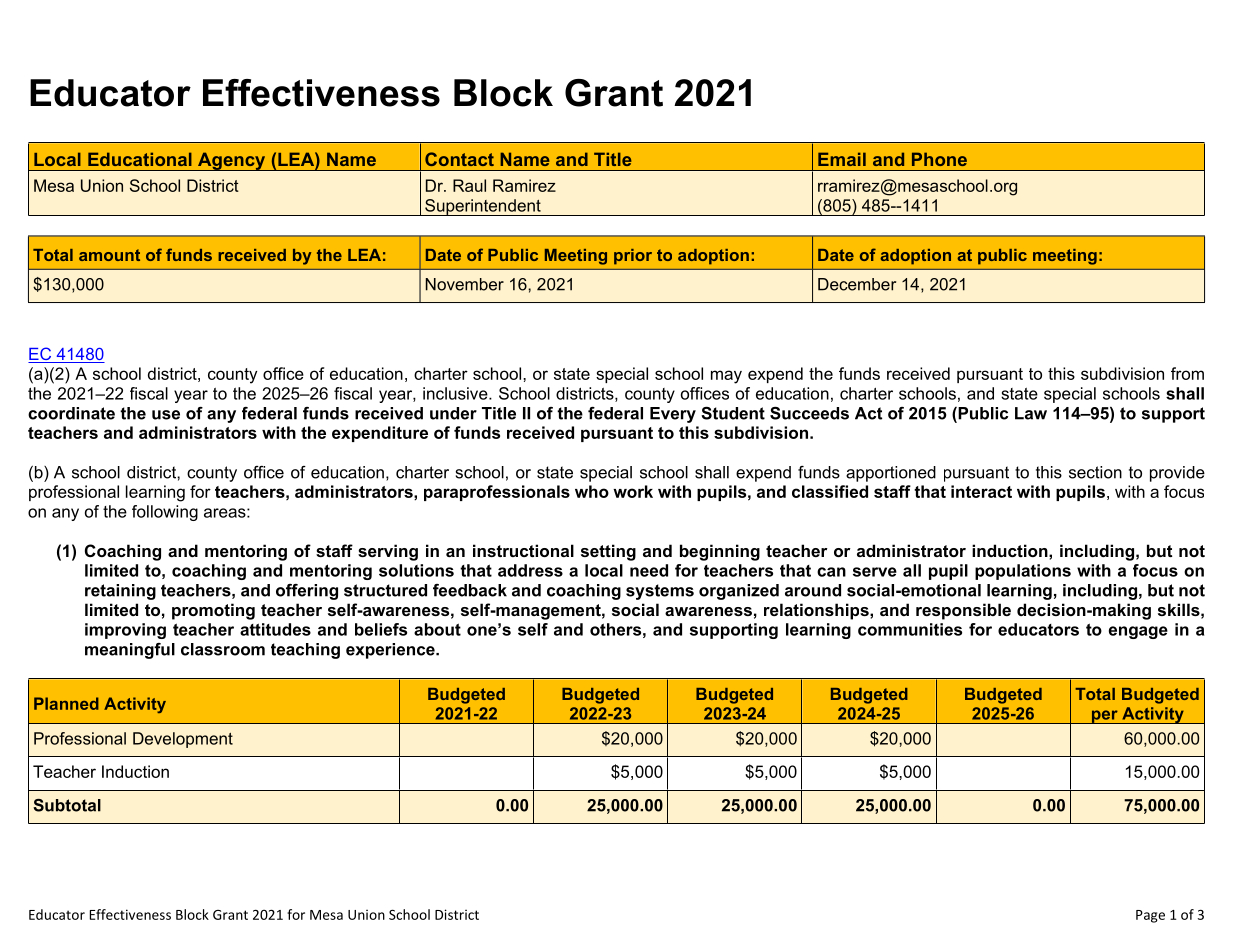 This page has height=952, width=1233. What do you see at coordinates (1187, 373) in the page?
I see `from` at bounding box center [1187, 373].
